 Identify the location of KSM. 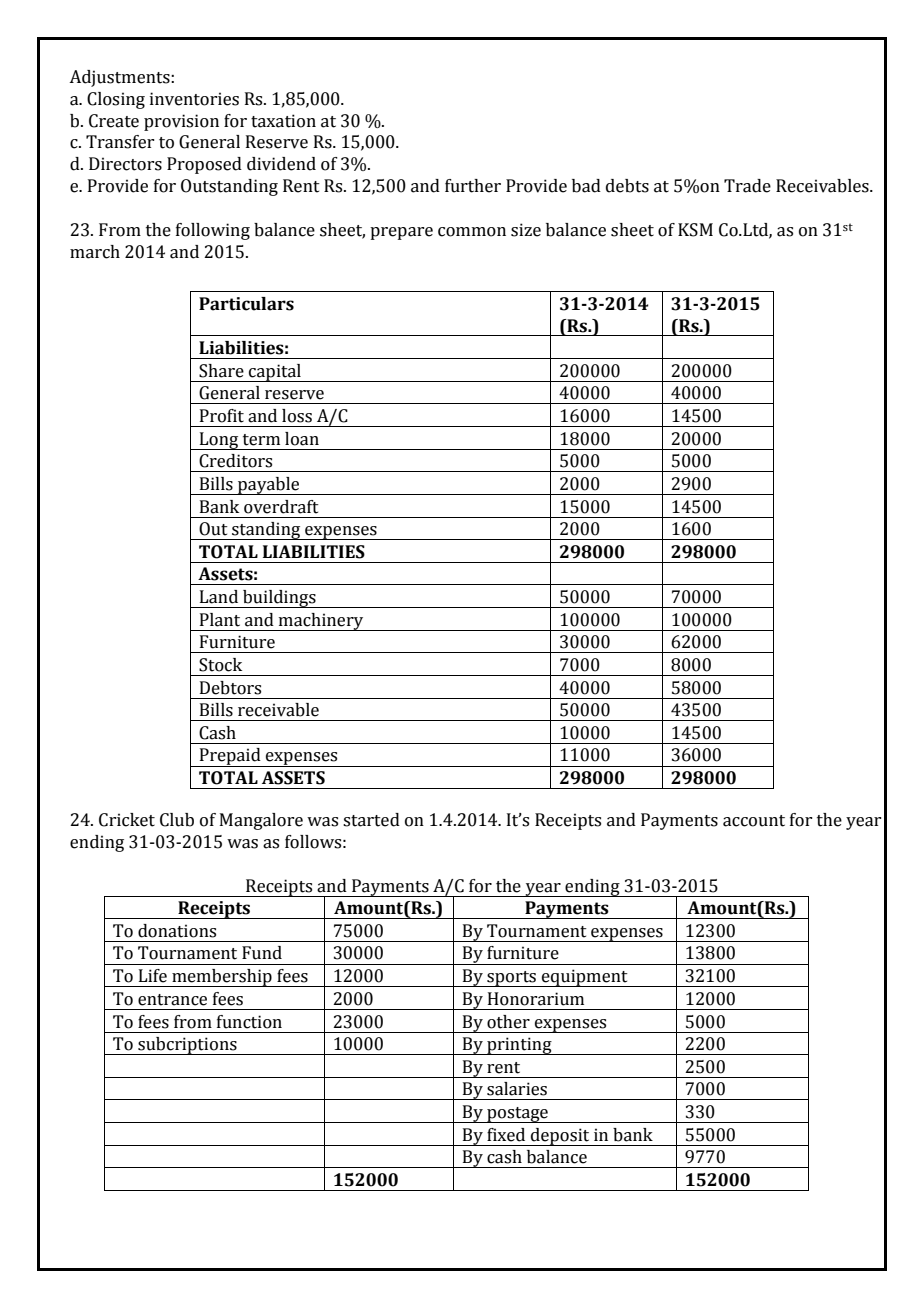
(695, 230).
